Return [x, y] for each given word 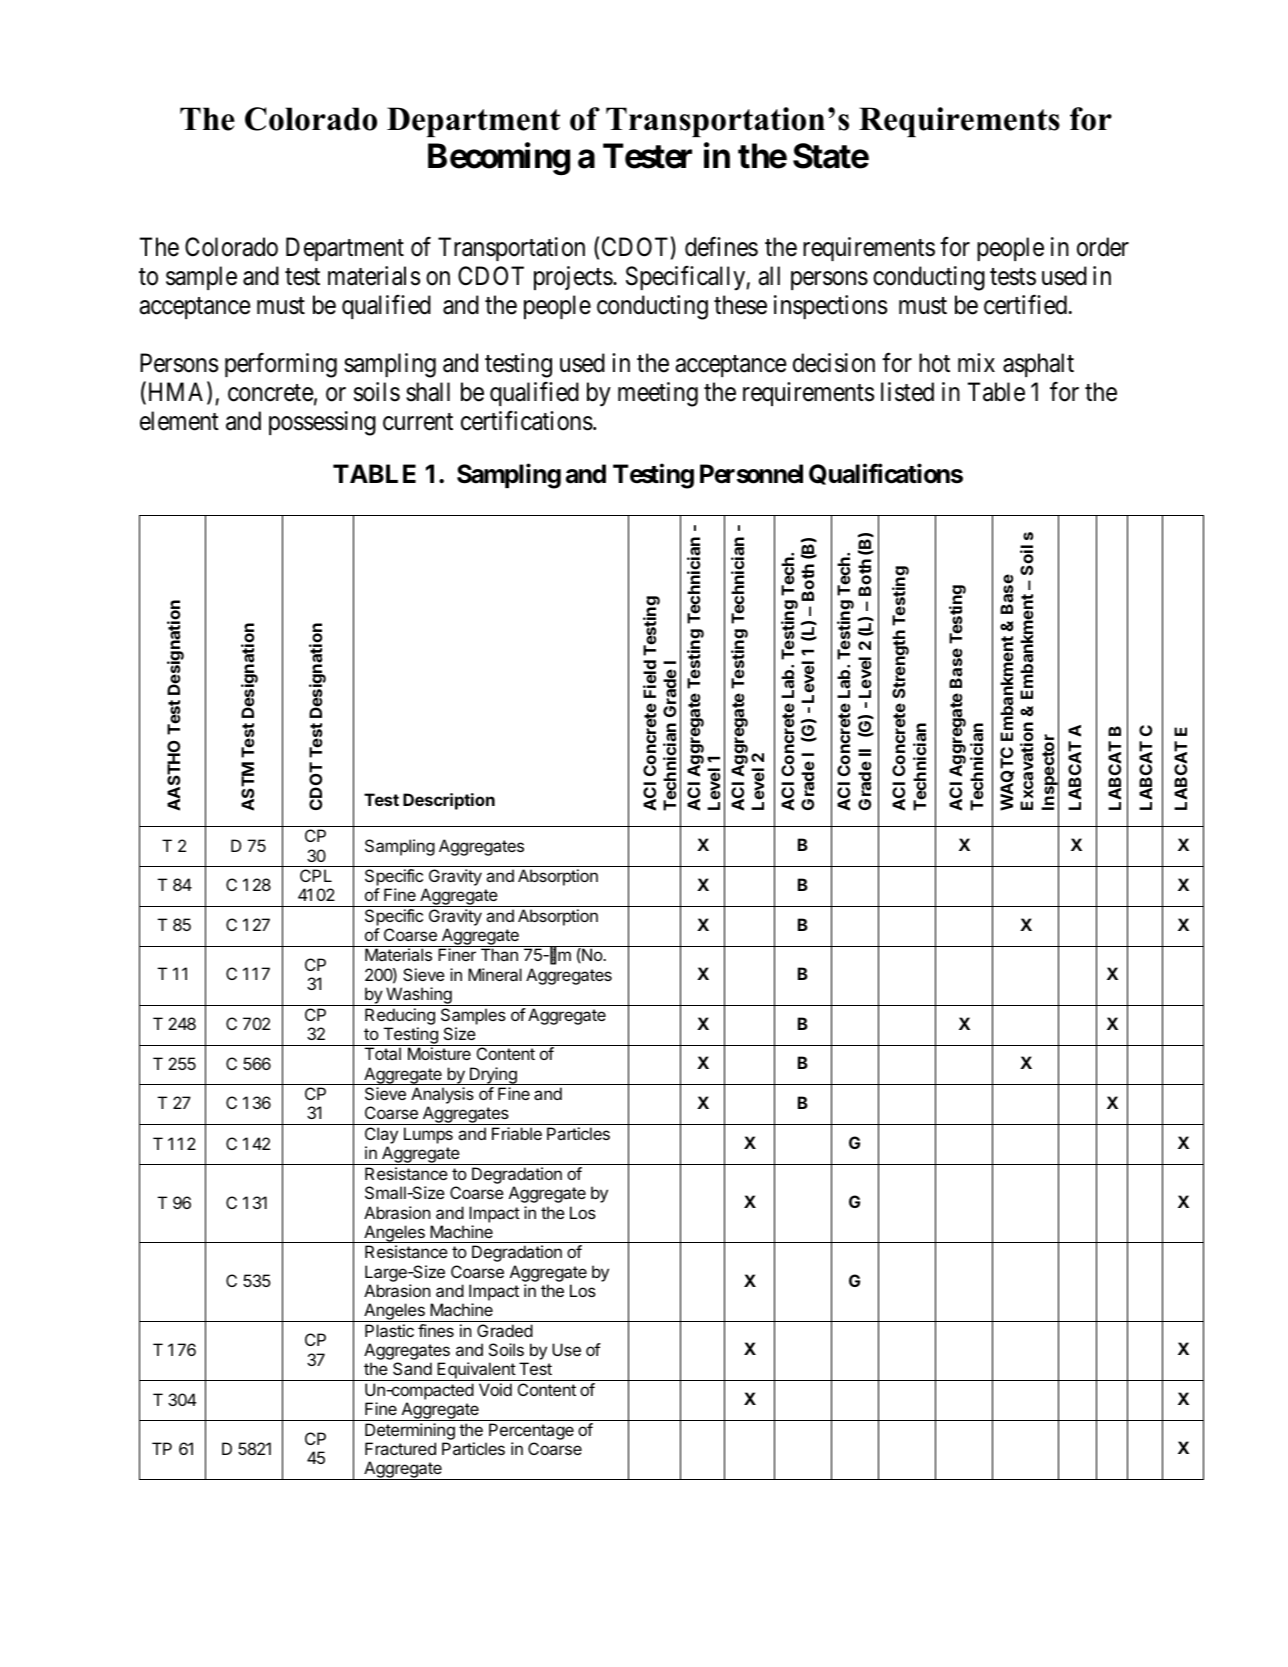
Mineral [495, 974]
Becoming [499, 159]
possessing [322, 423]
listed [907, 392]
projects [573, 278]
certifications [527, 421]
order [1103, 247]
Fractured [400, 1448]
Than [499, 954]
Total [383, 1053]
